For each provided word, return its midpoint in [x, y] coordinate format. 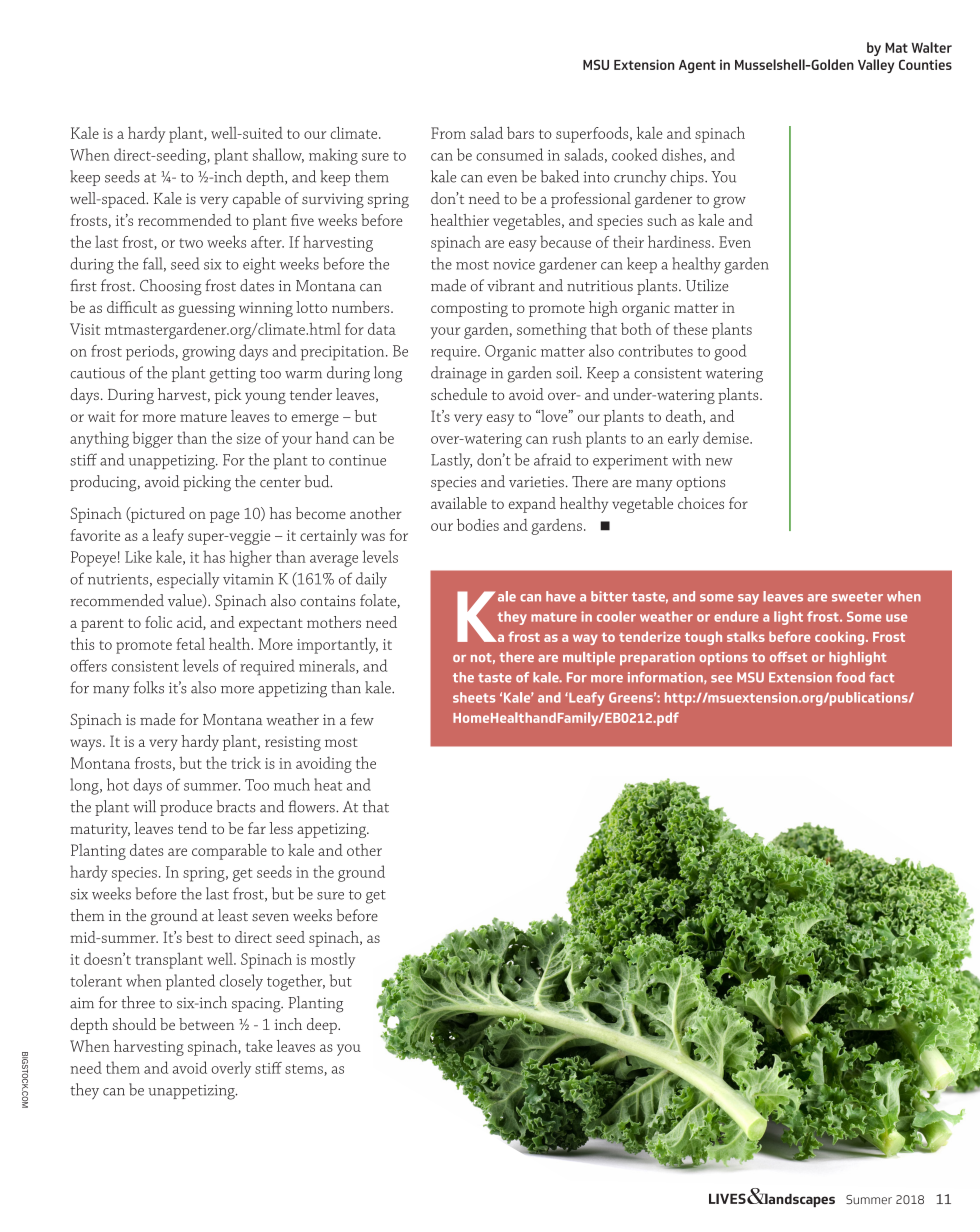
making [333, 156]
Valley [876, 66]
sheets [474, 697]
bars [520, 133]
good [730, 352]
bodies [478, 525]
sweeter [857, 597]
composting [469, 309]
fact [881, 677]
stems [305, 1070]
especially [188, 580]
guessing [206, 309]
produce [186, 808]
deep [323, 1026]
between [206, 1024]
